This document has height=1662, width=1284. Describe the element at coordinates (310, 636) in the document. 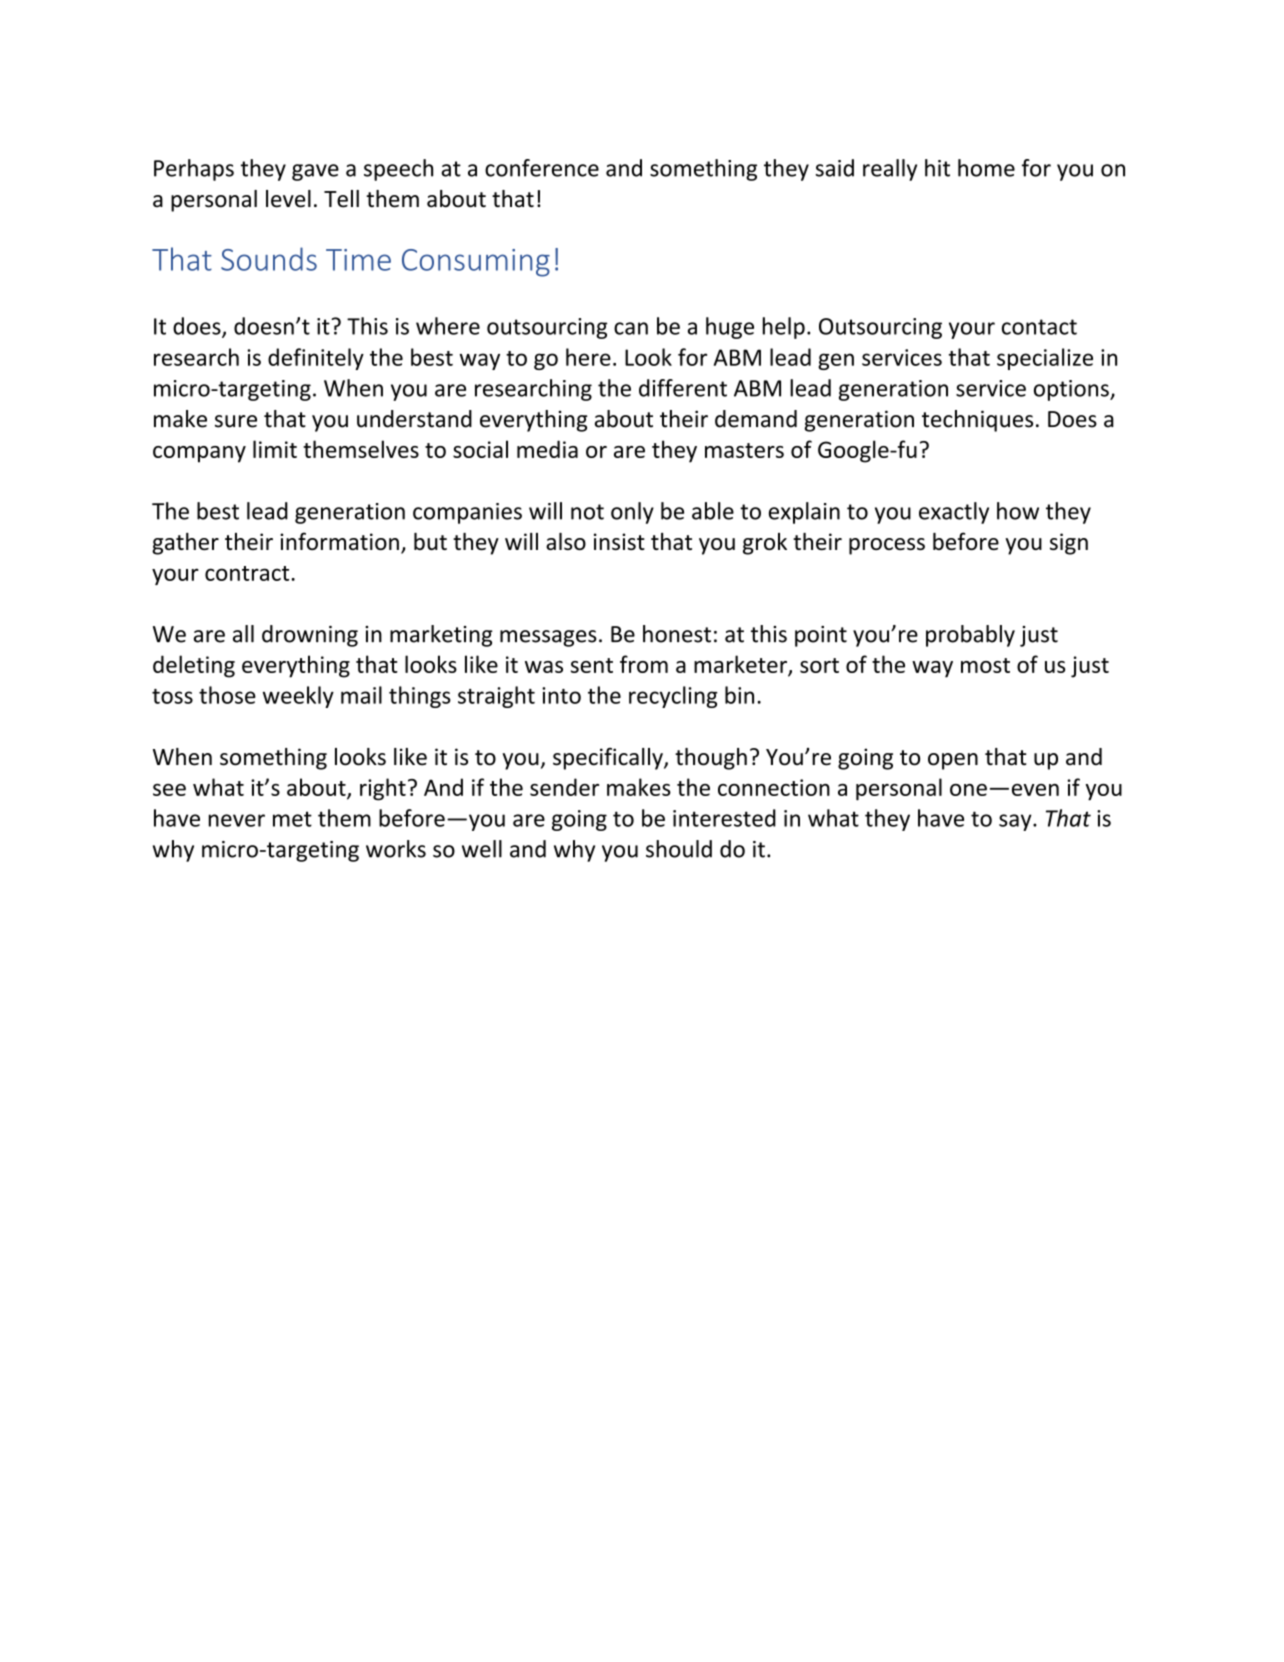

I see `drowning` at that location.
